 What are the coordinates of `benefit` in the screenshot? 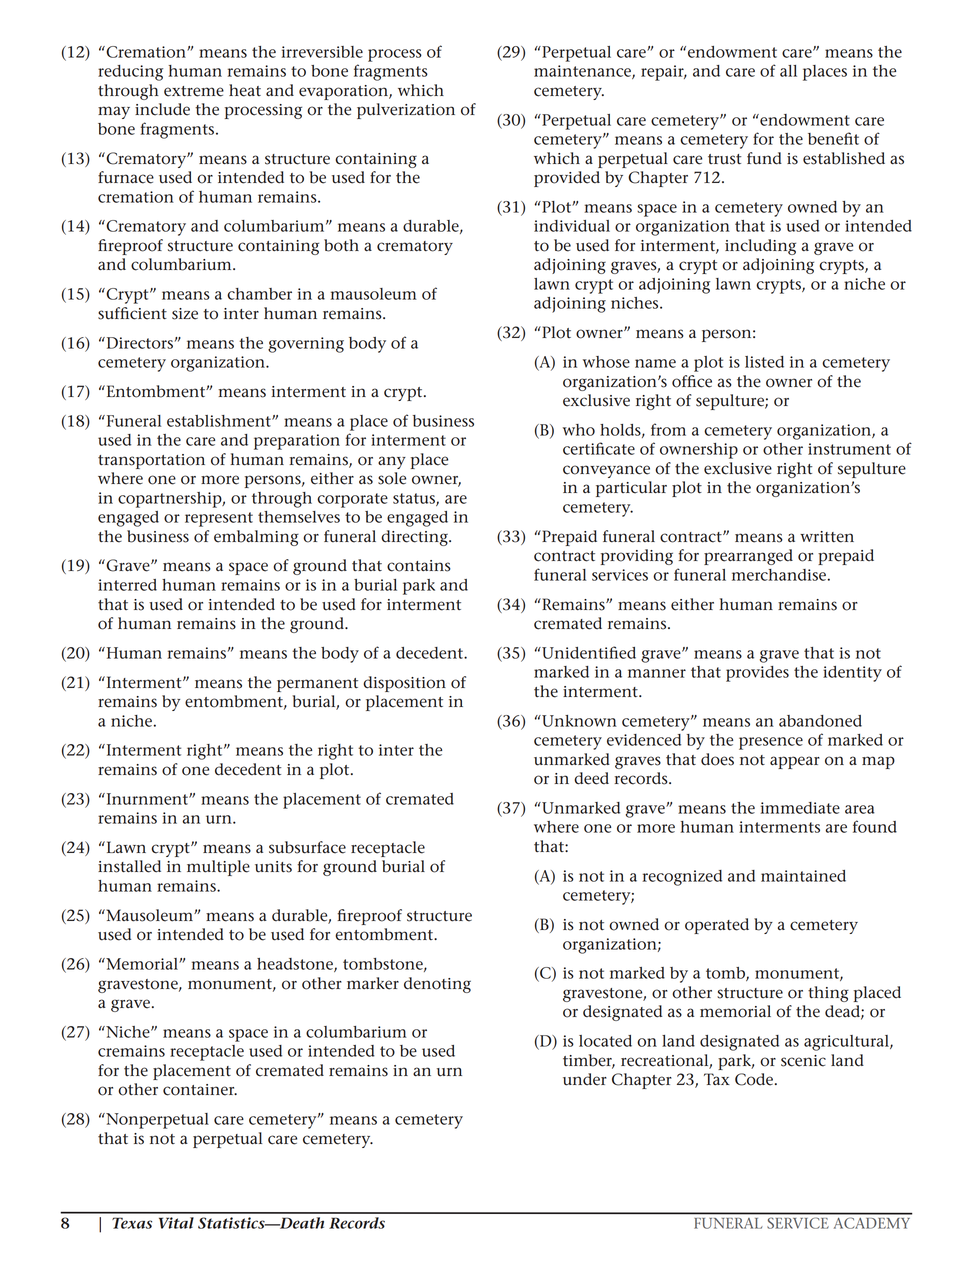 It's located at (833, 138).
